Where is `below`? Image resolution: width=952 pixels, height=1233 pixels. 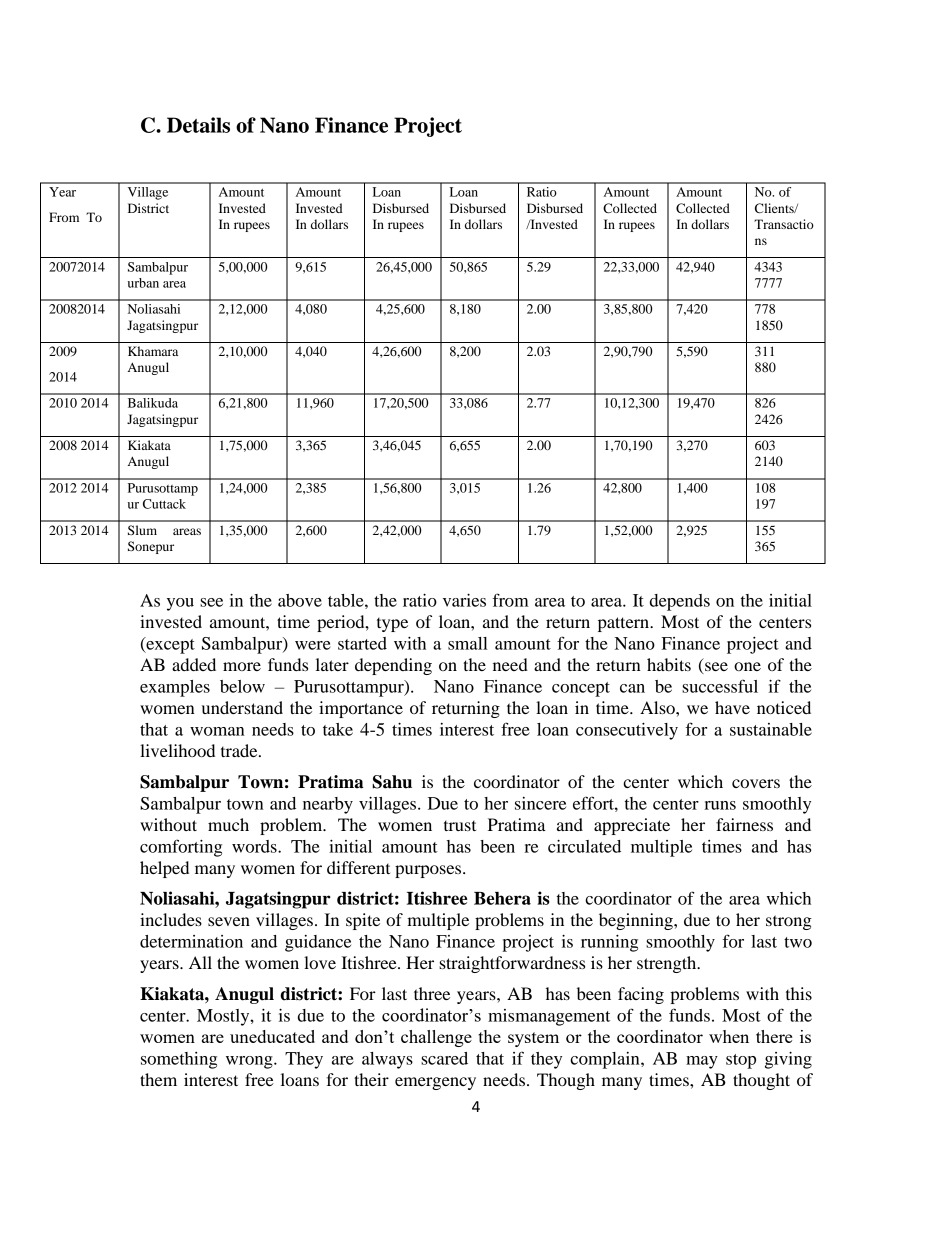 below is located at coordinates (242, 686).
